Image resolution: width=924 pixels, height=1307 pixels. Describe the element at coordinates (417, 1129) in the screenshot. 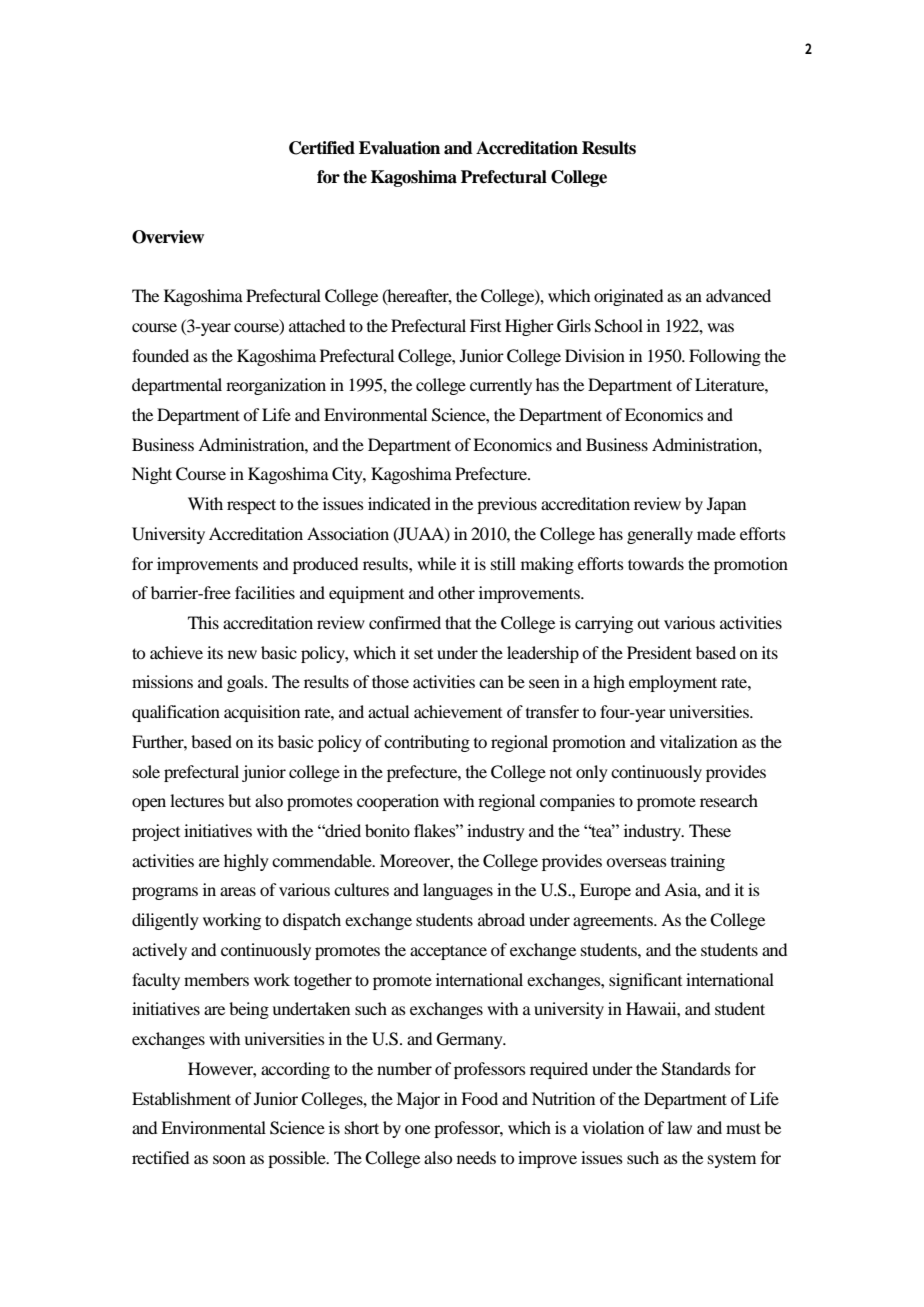

I see `one` at that location.
